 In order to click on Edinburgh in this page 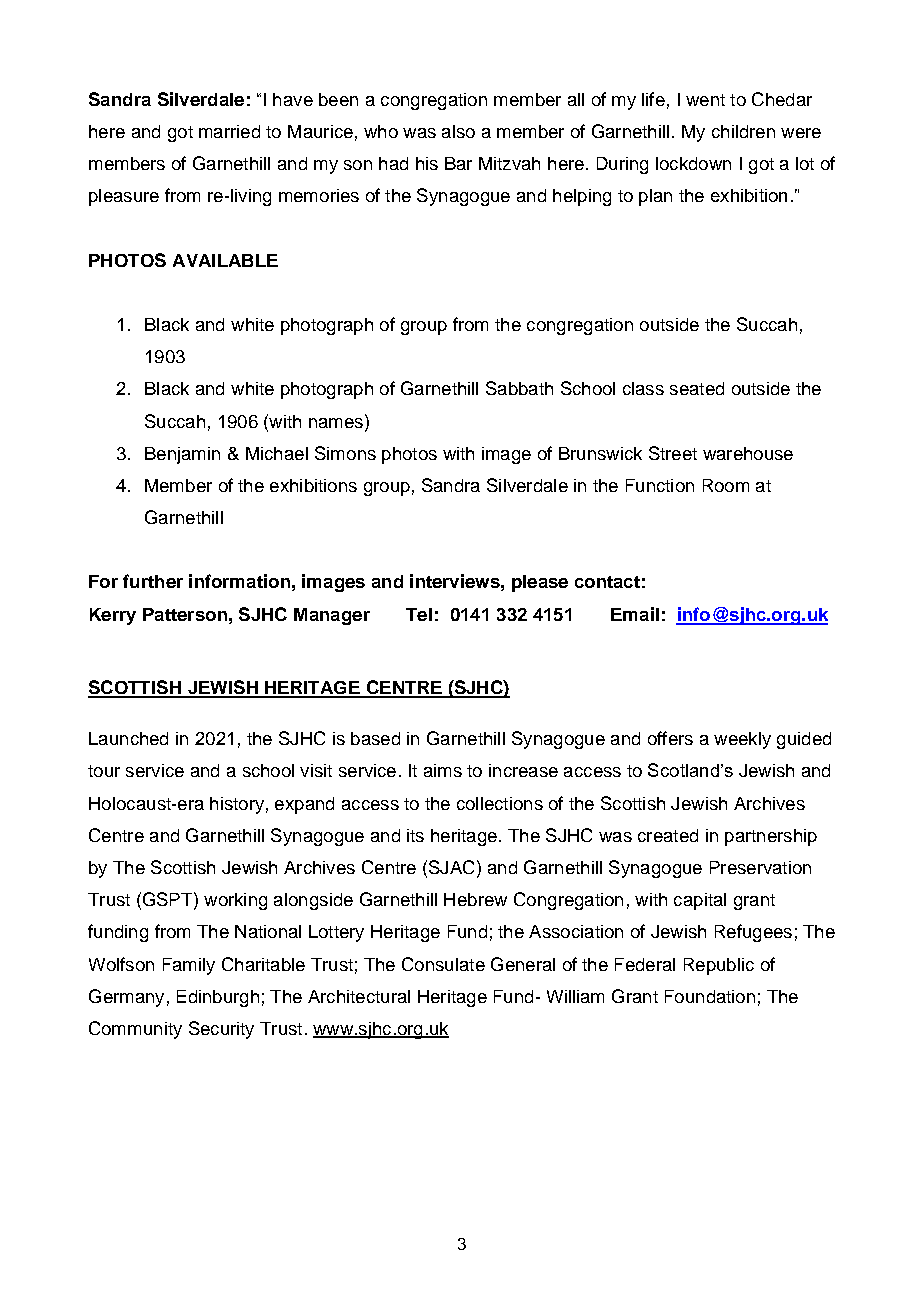, I will do `click(218, 998)`.
